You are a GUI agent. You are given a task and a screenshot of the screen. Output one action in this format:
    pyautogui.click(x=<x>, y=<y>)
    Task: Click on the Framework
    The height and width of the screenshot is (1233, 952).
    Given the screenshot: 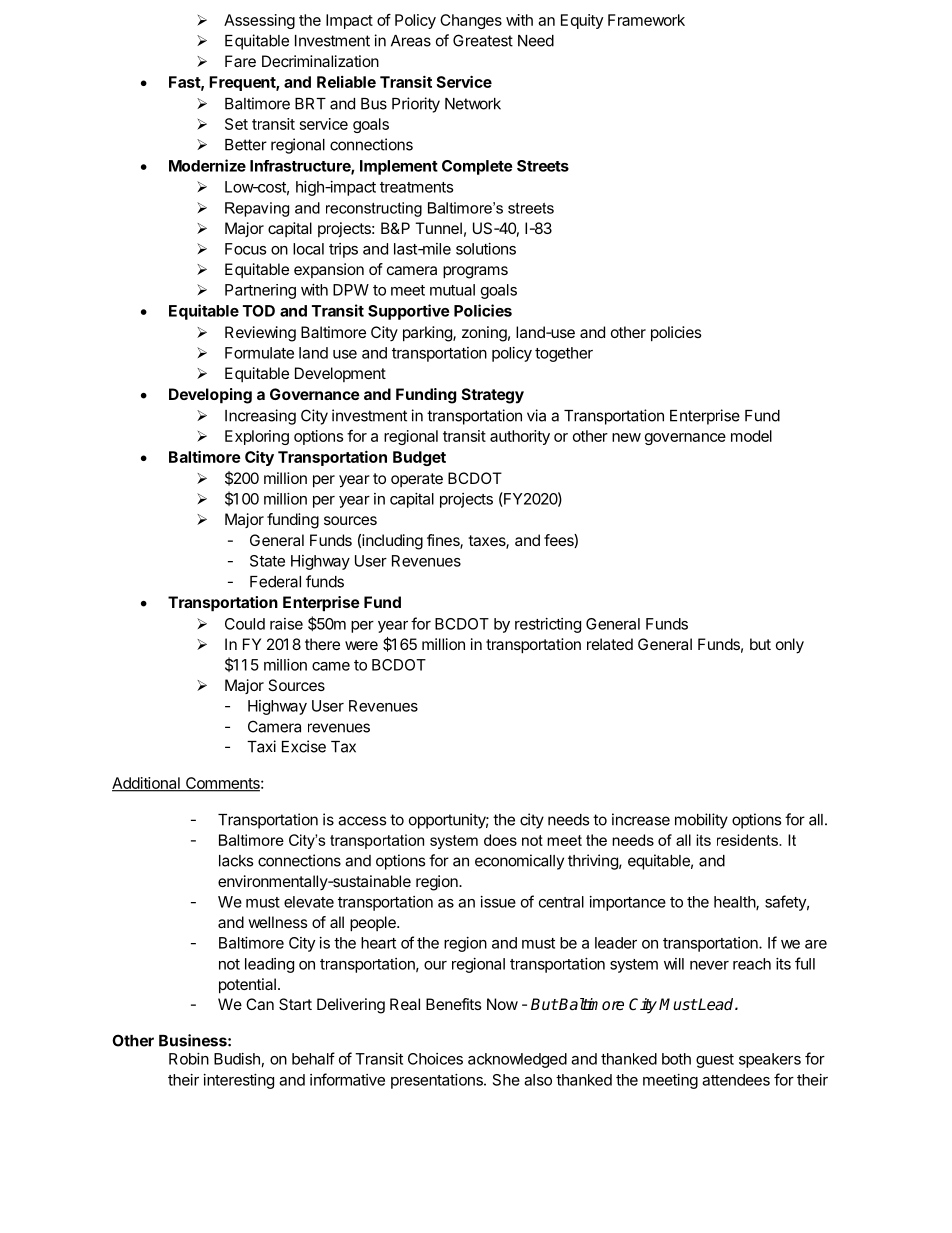 What is the action you would take?
    pyautogui.click(x=646, y=20)
